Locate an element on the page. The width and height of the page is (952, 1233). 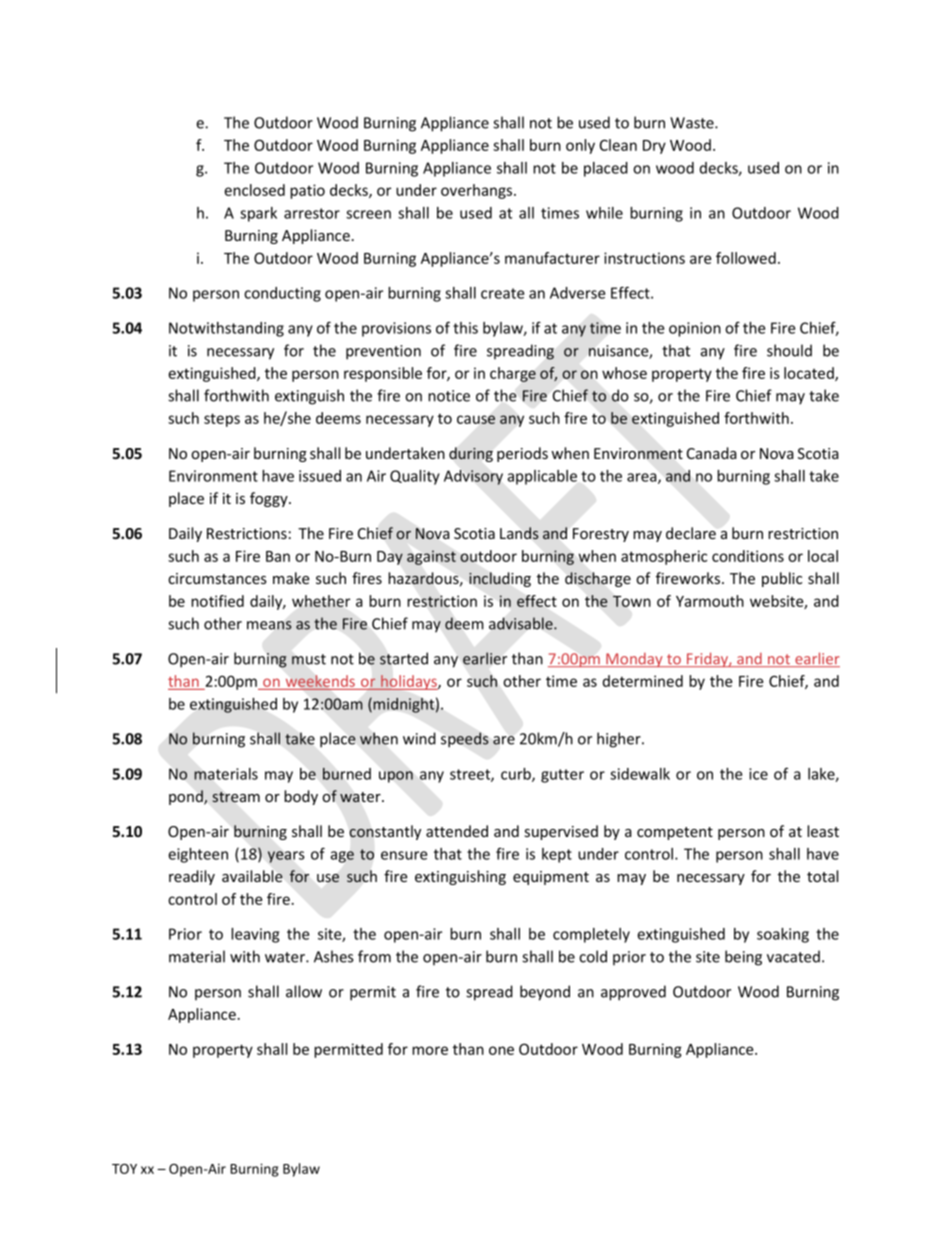
foggy is located at coordinates (270, 499).
